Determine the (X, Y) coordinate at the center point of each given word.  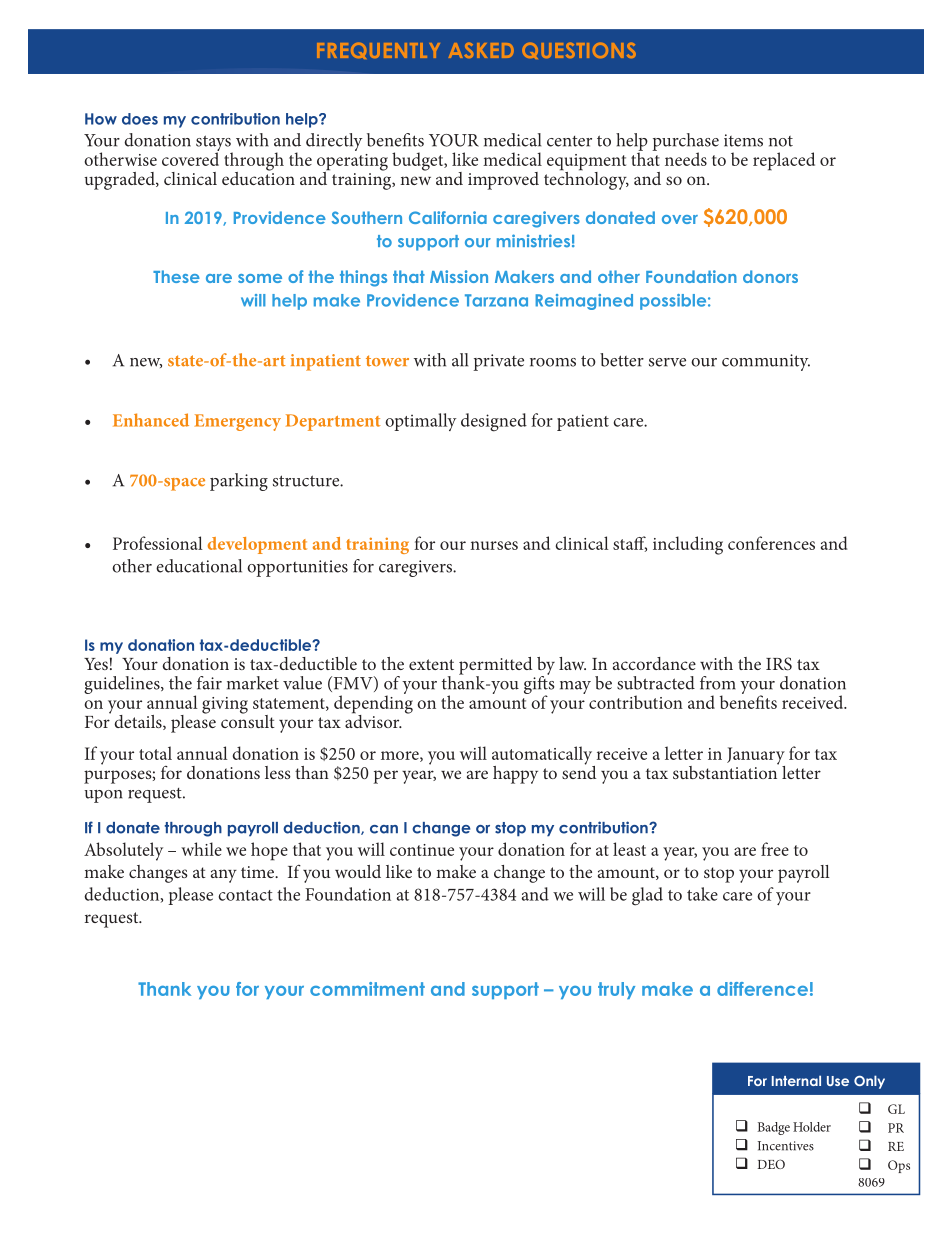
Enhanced (151, 420)
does (140, 119)
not (781, 141)
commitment (367, 989)
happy (515, 775)
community (766, 362)
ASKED (481, 50)
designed (494, 422)
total (155, 753)
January (756, 757)
